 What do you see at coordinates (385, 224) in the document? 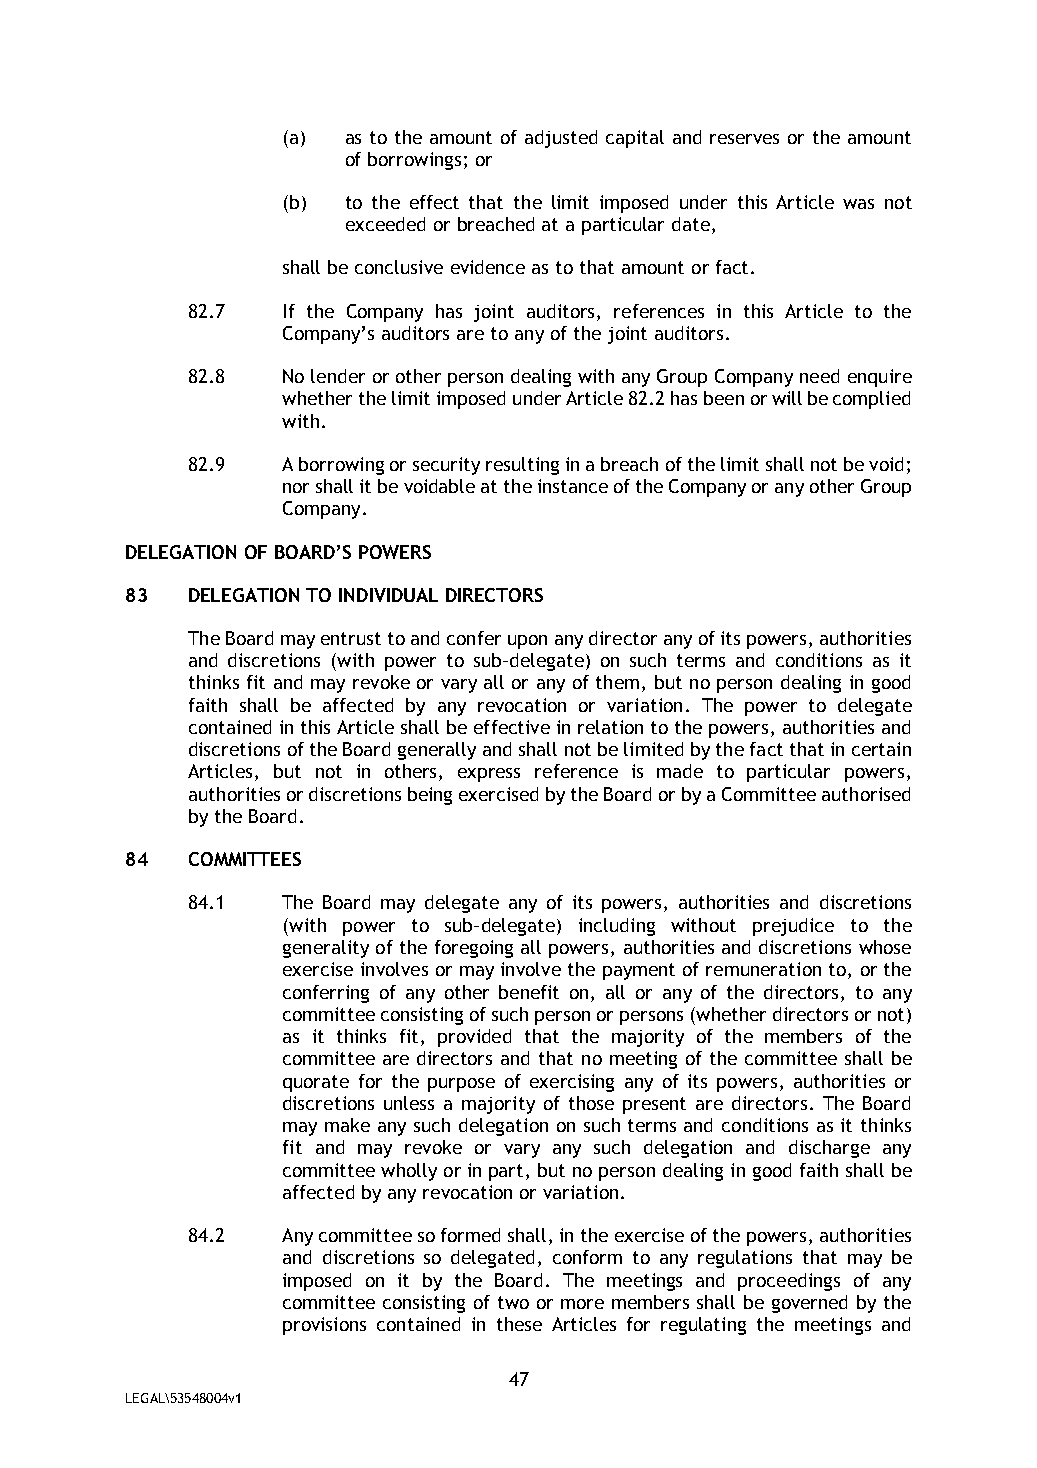
I see `exceeded` at bounding box center [385, 224].
